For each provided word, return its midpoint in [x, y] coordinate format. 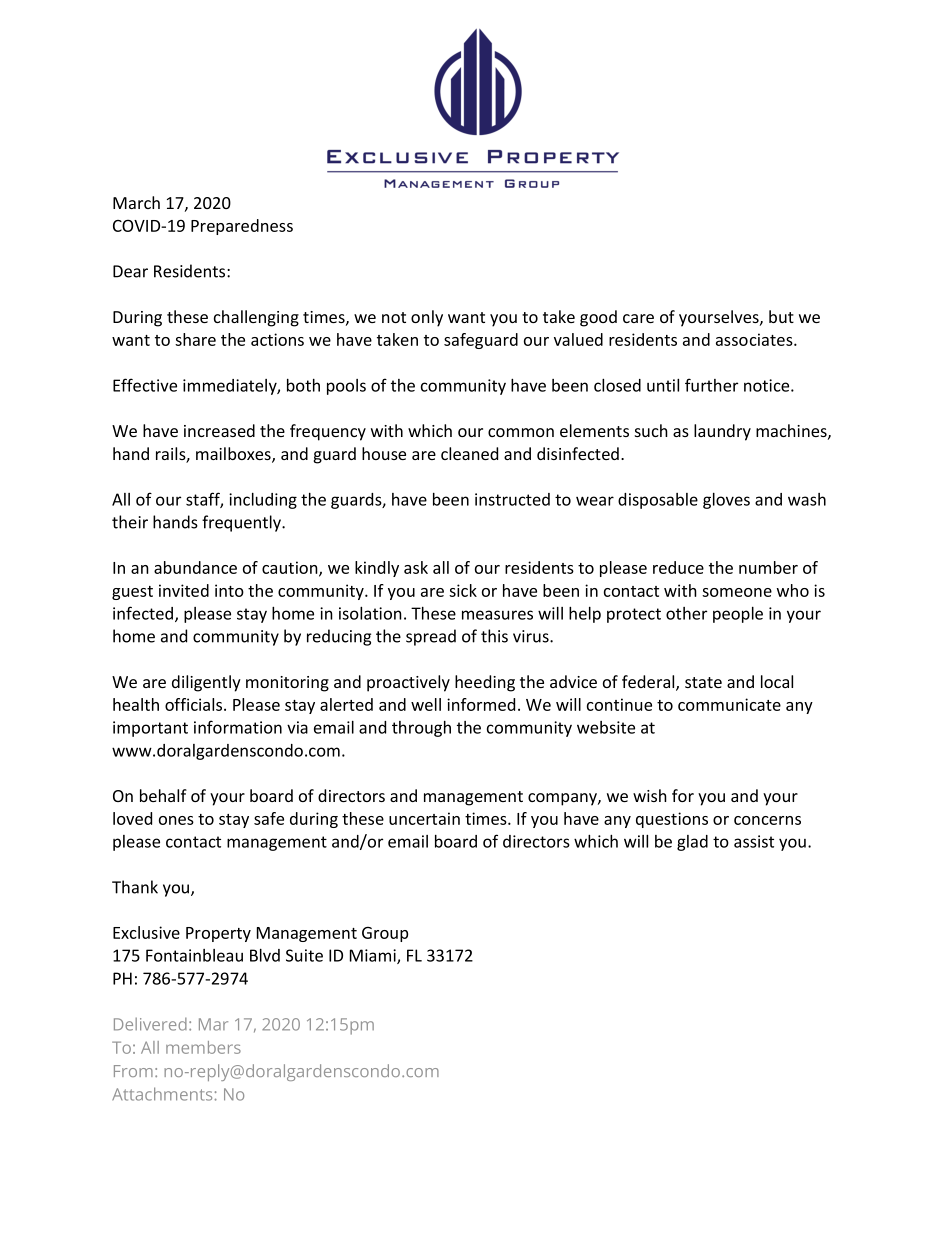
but [781, 316]
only [427, 318]
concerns [767, 820]
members [203, 1047]
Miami [374, 956]
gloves [726, 501]
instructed [512, 499]
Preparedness [242, 227]
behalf [163, 795]
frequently [243, 523]
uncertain [424, 818]
